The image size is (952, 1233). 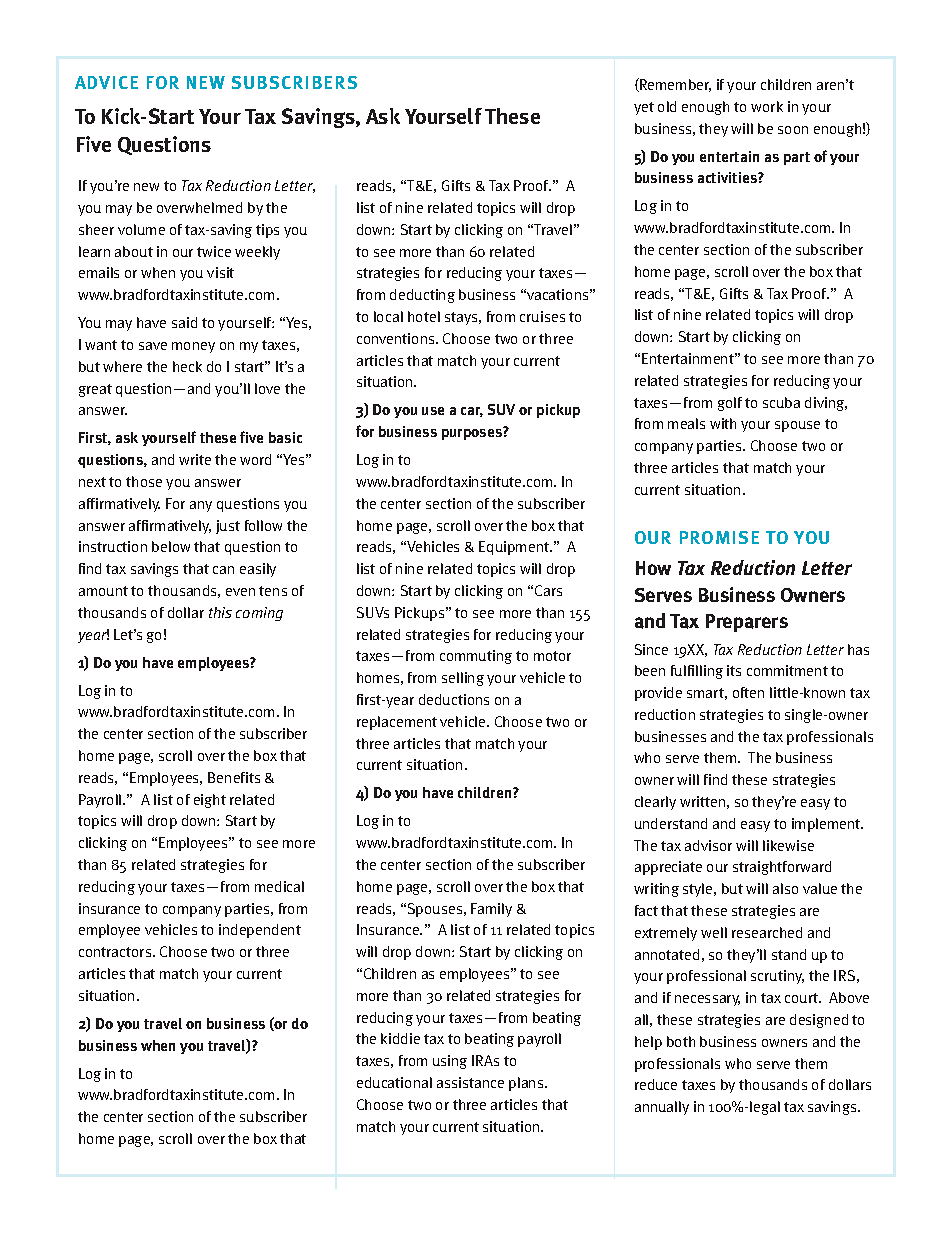 I want to click on Equipment, so click(x=515, y=548).
